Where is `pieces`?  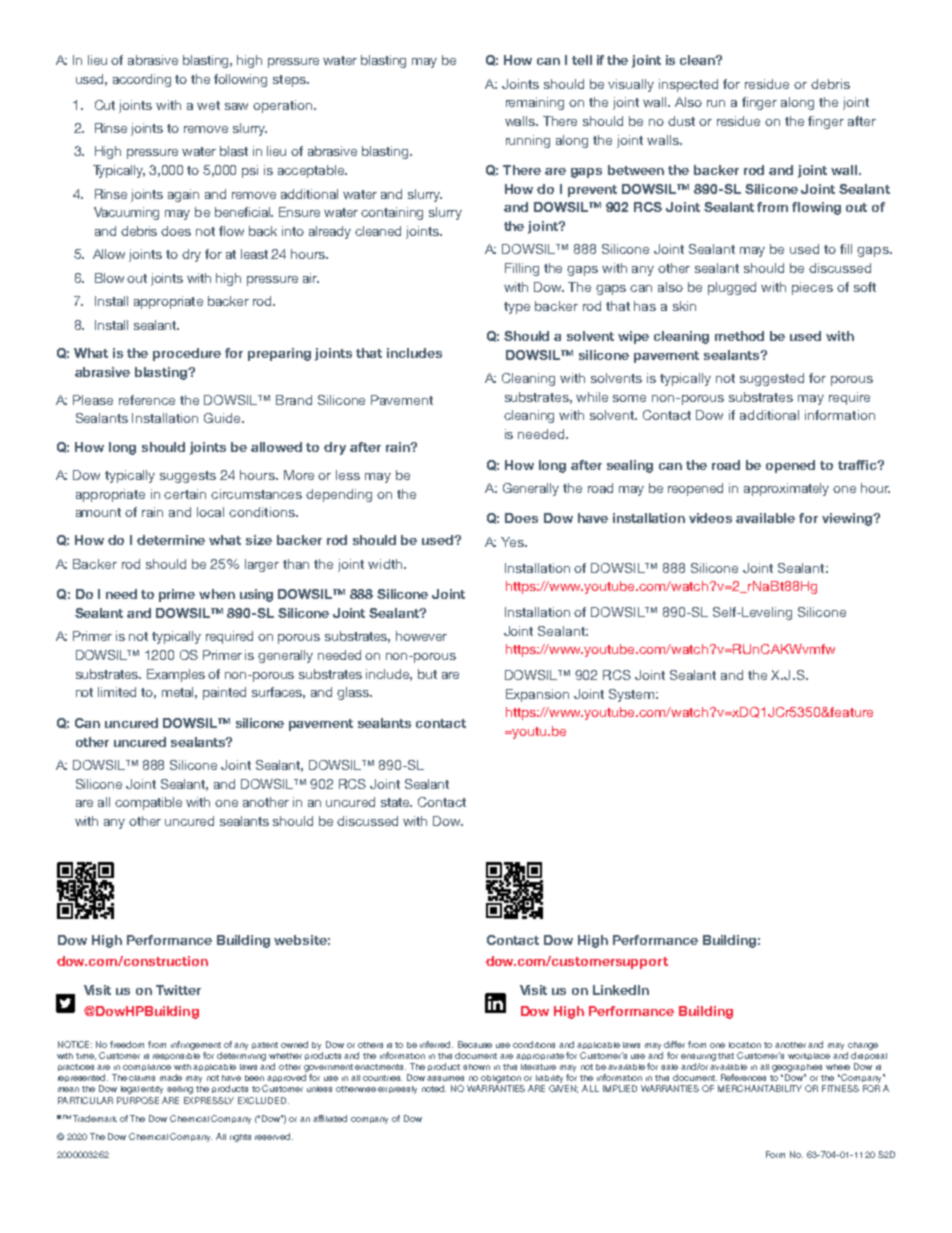
pieces is located at coordinates (812, 288).
